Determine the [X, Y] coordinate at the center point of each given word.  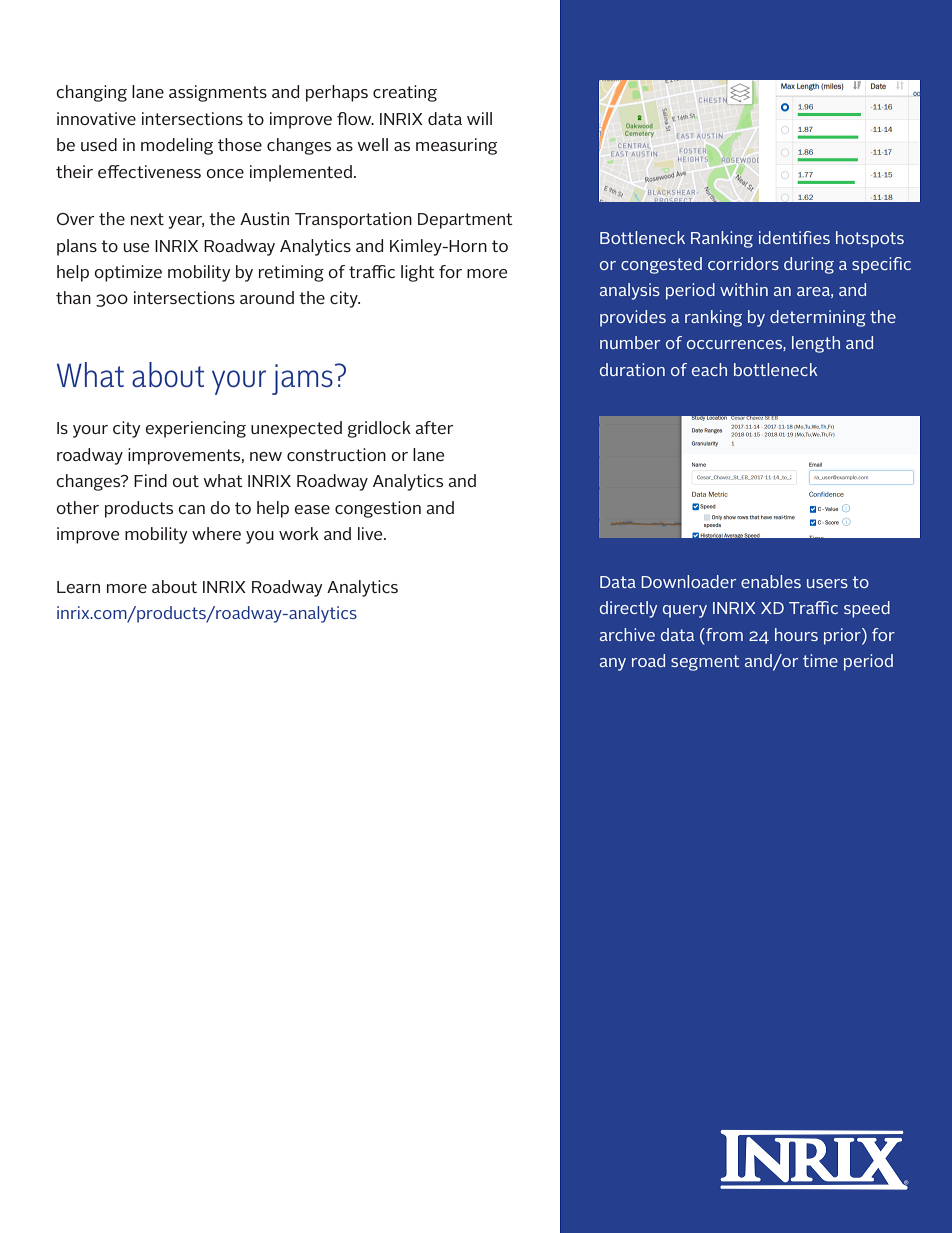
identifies [794, 237]
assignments [218, 93]
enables [771, 581]
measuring [456, 146]
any [613, 664]
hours [796, 634]
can [191, 509]
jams [302, 379]
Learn [78, 587]
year [186, 222]
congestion [378, 509]
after [435, 427]
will [479, 118]
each [709, 369]
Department [465, 221]
